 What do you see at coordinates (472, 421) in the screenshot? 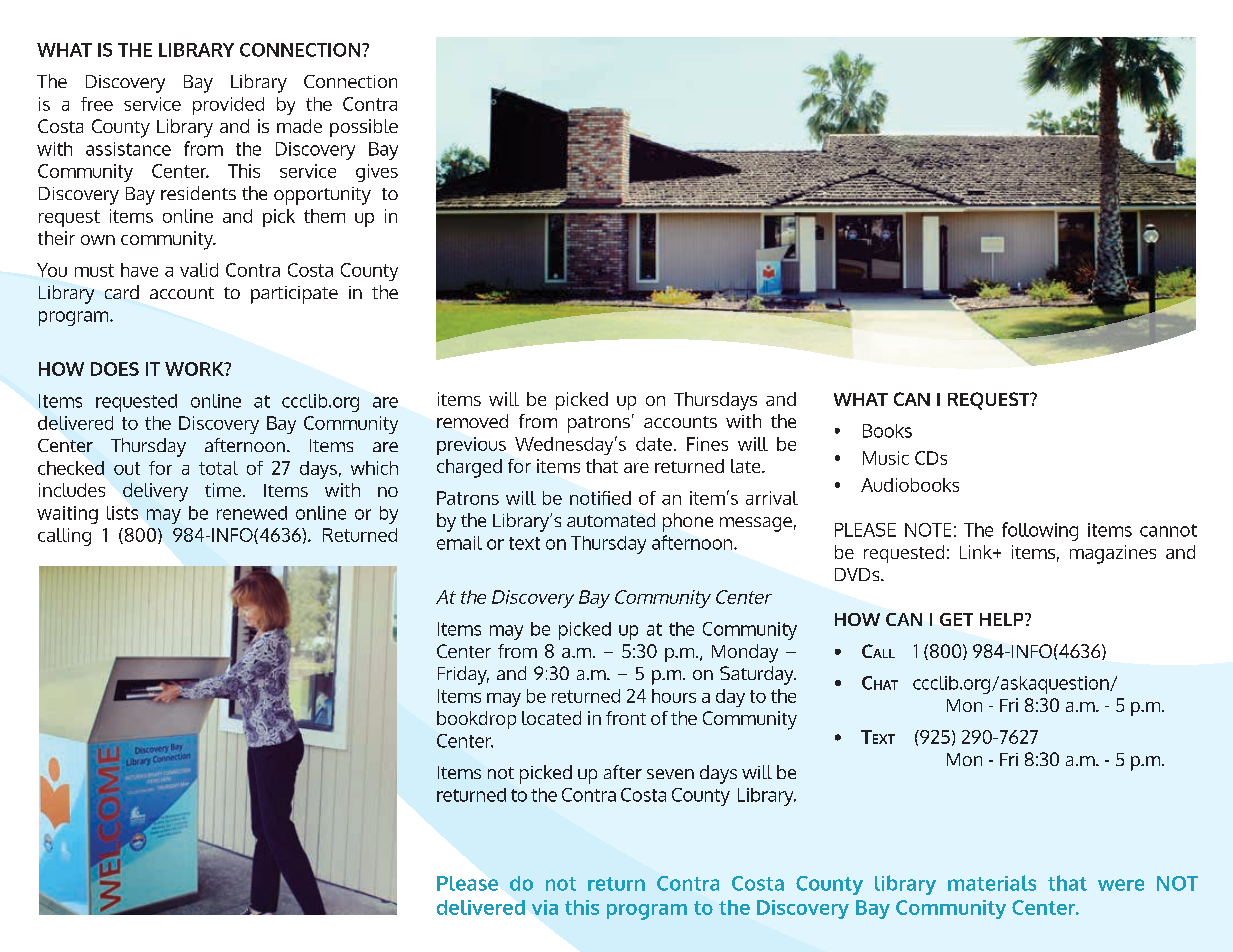
I see `removed` at bounding box center [472, 421].
